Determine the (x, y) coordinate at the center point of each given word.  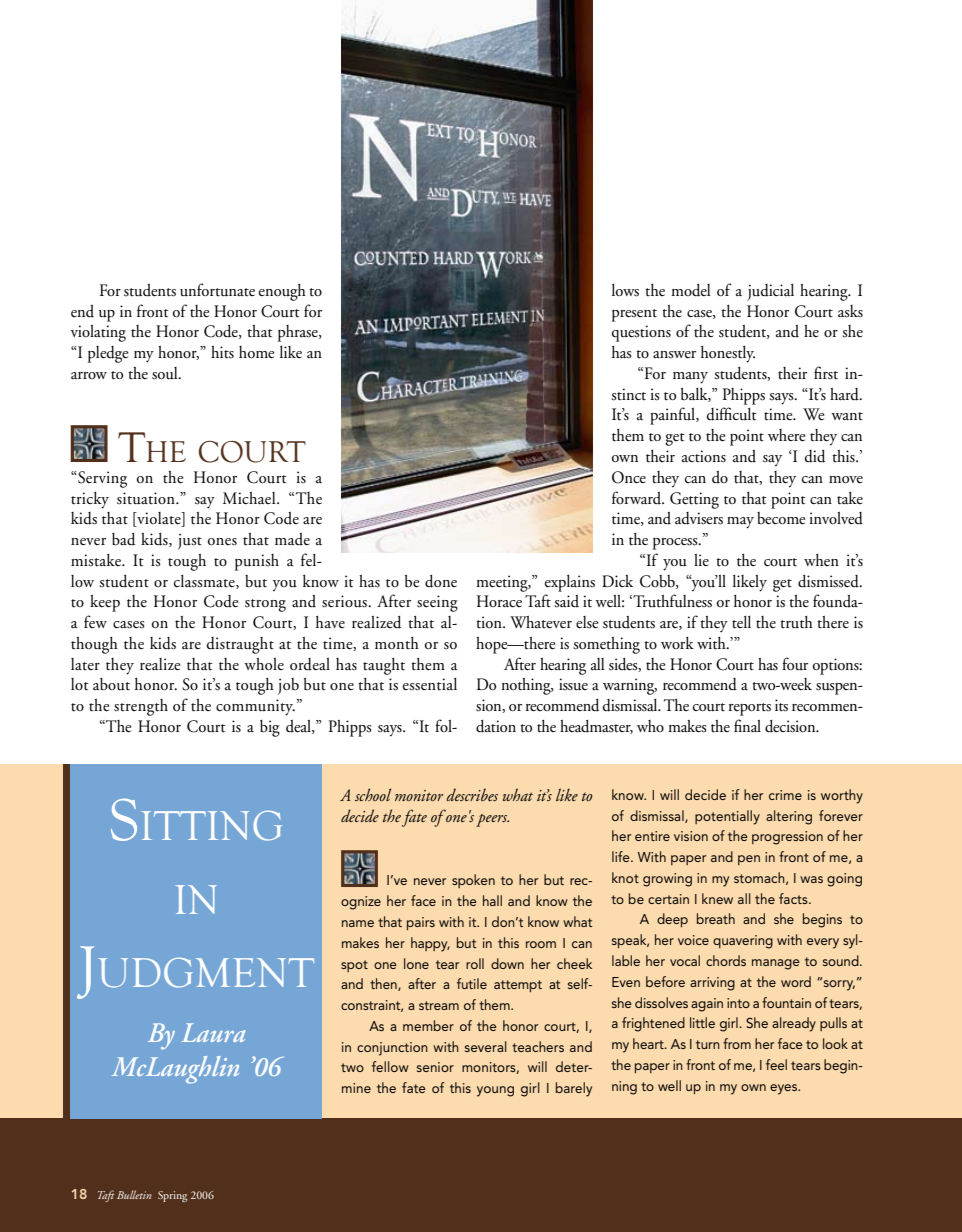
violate (159, 519)
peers (492, 820)
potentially (727, 817)
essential (430, 684)
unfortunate (217, 290)
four (795, 664)
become (781, 518)
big (270, 728)
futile (472, 983)
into (738, 1003)
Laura (213, 1032)
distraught (240, 645)
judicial (770, 292)
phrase (299, 333)
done (441, 581)
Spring (172, 1196)
